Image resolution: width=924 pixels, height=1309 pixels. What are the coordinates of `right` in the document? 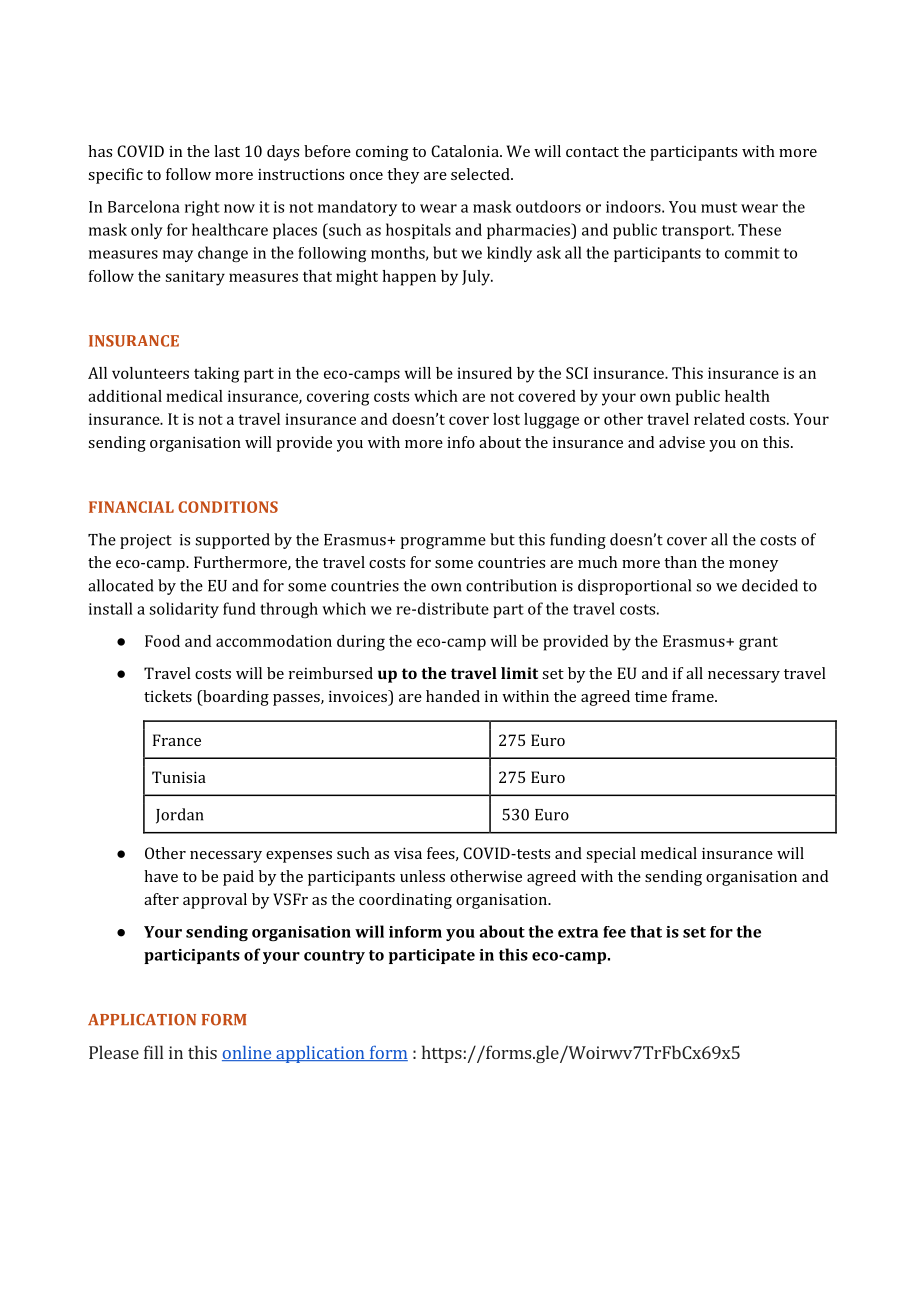 It's located at (202, 208).
